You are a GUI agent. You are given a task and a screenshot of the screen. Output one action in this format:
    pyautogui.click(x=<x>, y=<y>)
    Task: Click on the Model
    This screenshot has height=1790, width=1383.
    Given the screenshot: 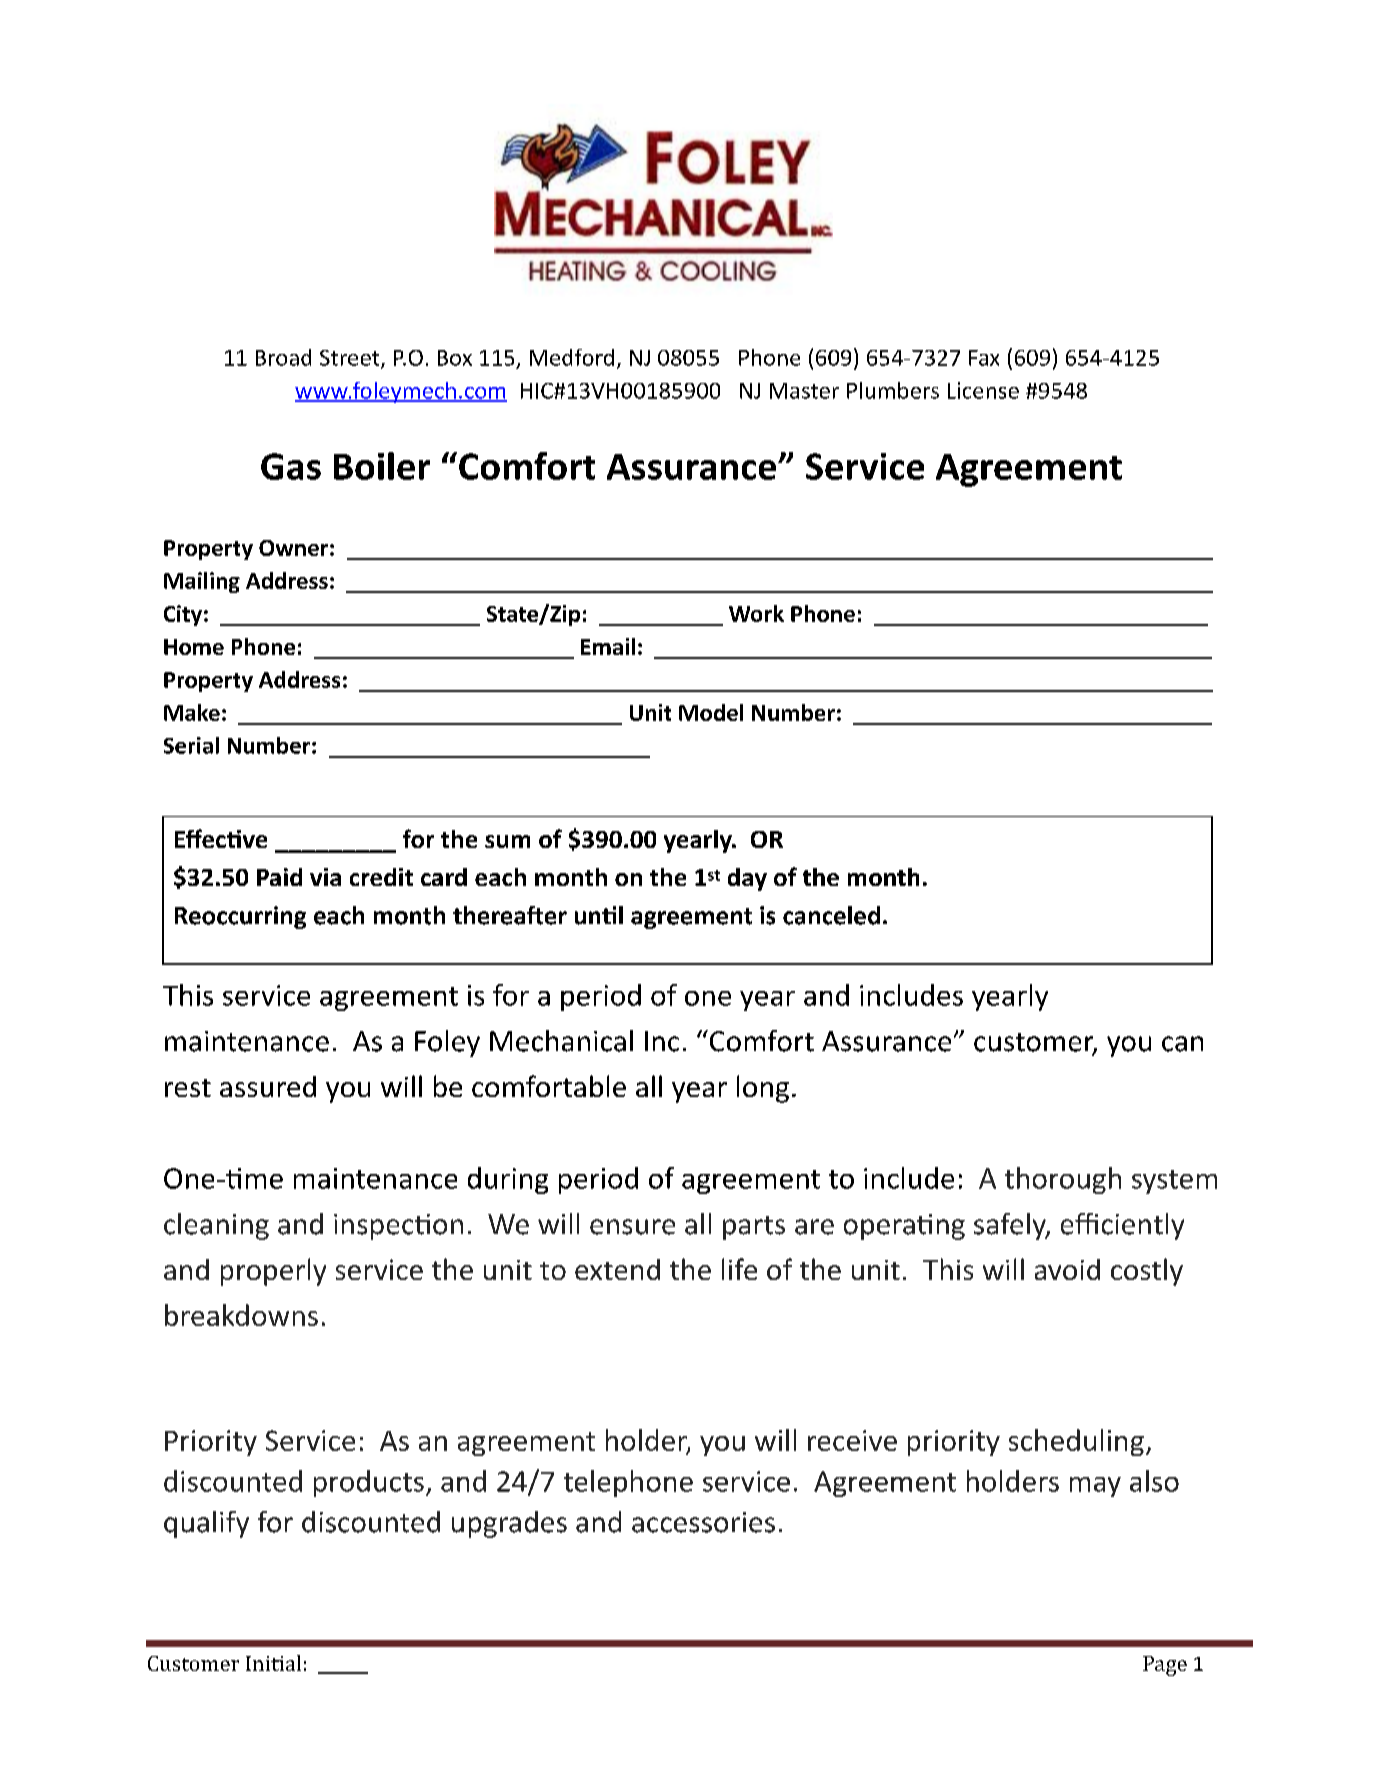 What is the action you would take?
    pyautogui.click(x=711, y=712)
